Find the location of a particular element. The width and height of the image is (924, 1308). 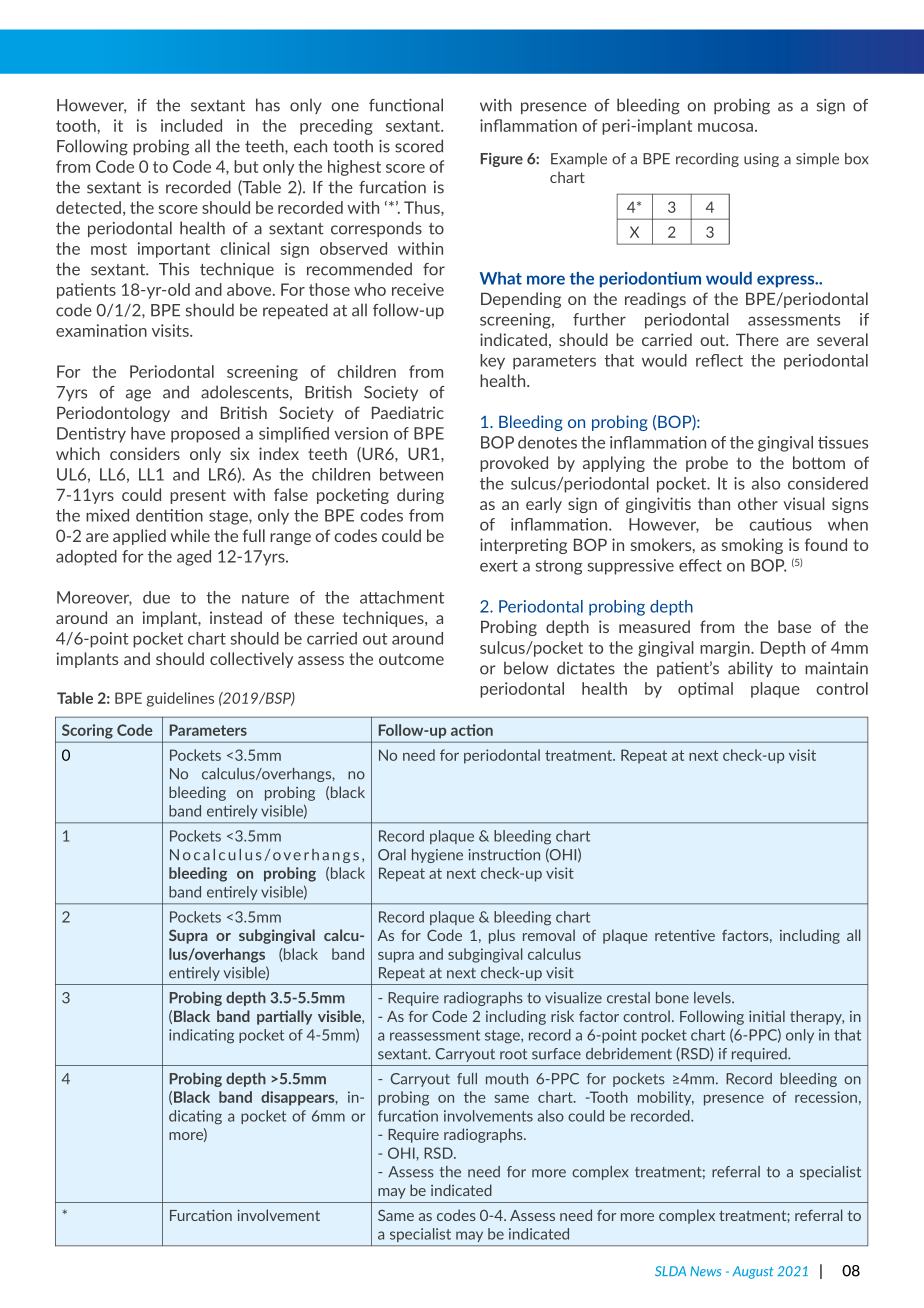

August is located at coordinates (753, 1272).
